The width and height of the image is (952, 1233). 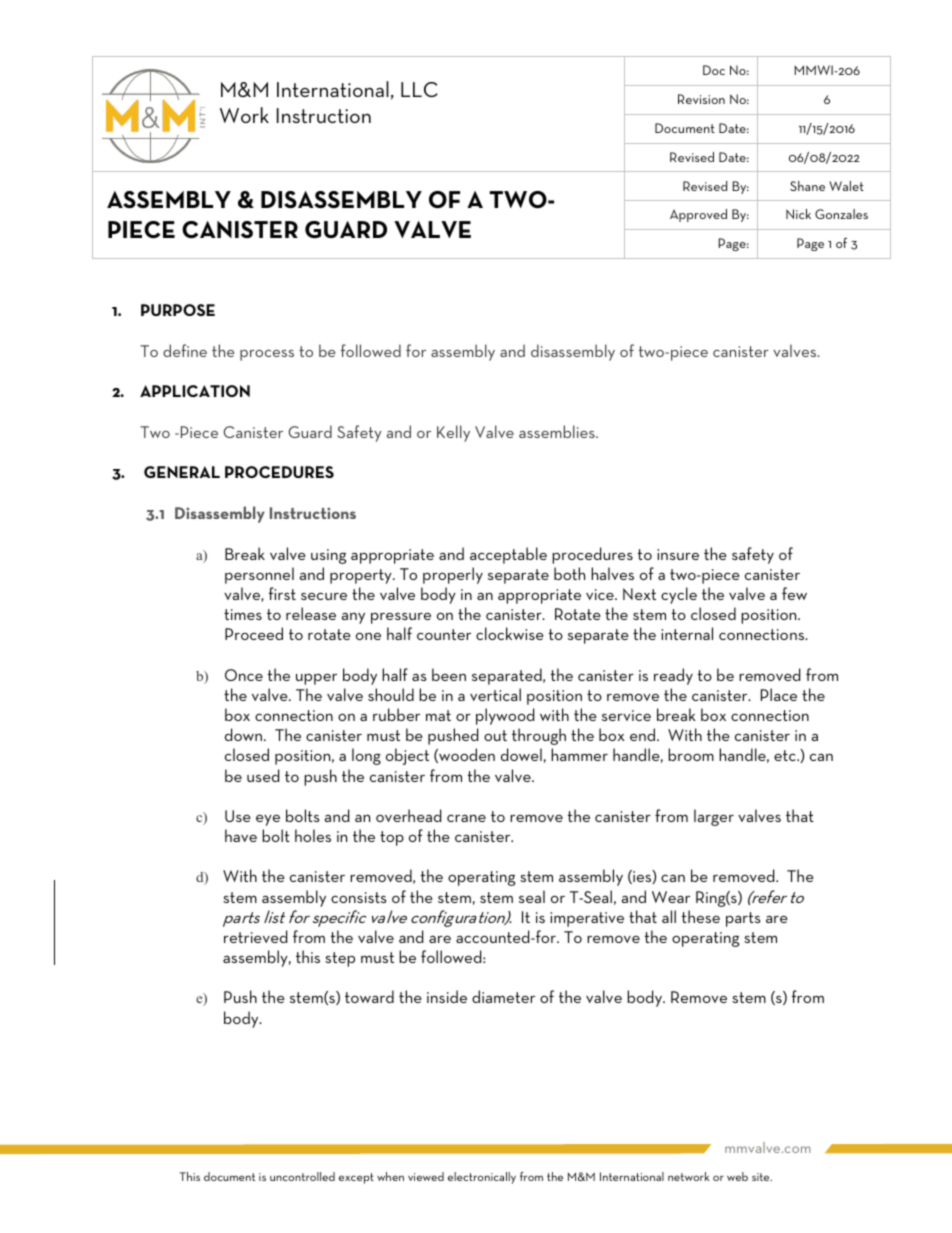 I want to click on Revision, so click(x=701, y=99).
